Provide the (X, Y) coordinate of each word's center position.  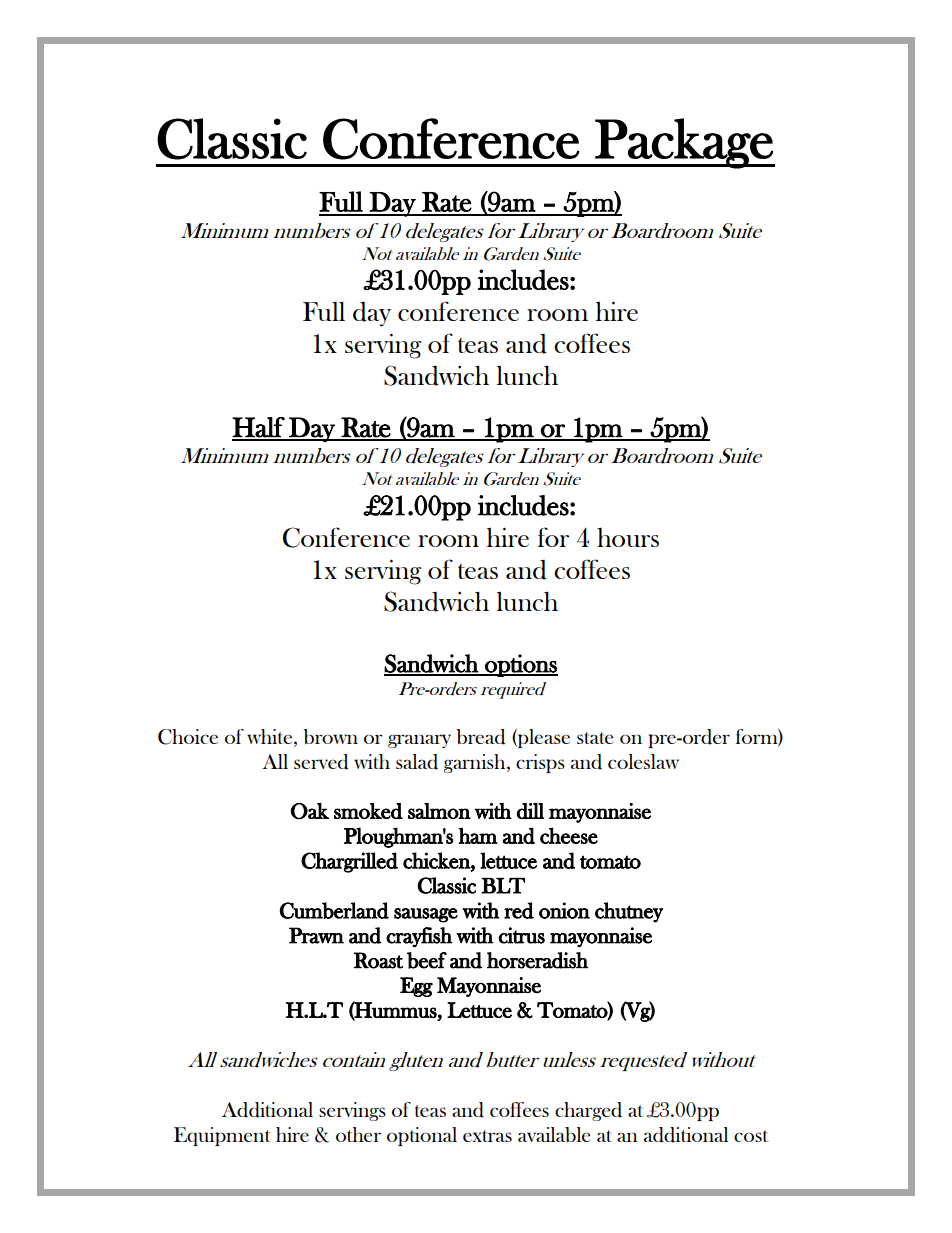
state (595, 738)
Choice (188, 737)
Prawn (316, 935)
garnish (476, 763)
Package (684, 143)
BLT (503, 886)
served (321, 762)
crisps (540, 763)
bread (481, 737)
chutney (629, 912)
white (271, 736)
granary (419, 741)
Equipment (222, 1136)
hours (628, 537)
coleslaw (643, 761)
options (520, 665)
